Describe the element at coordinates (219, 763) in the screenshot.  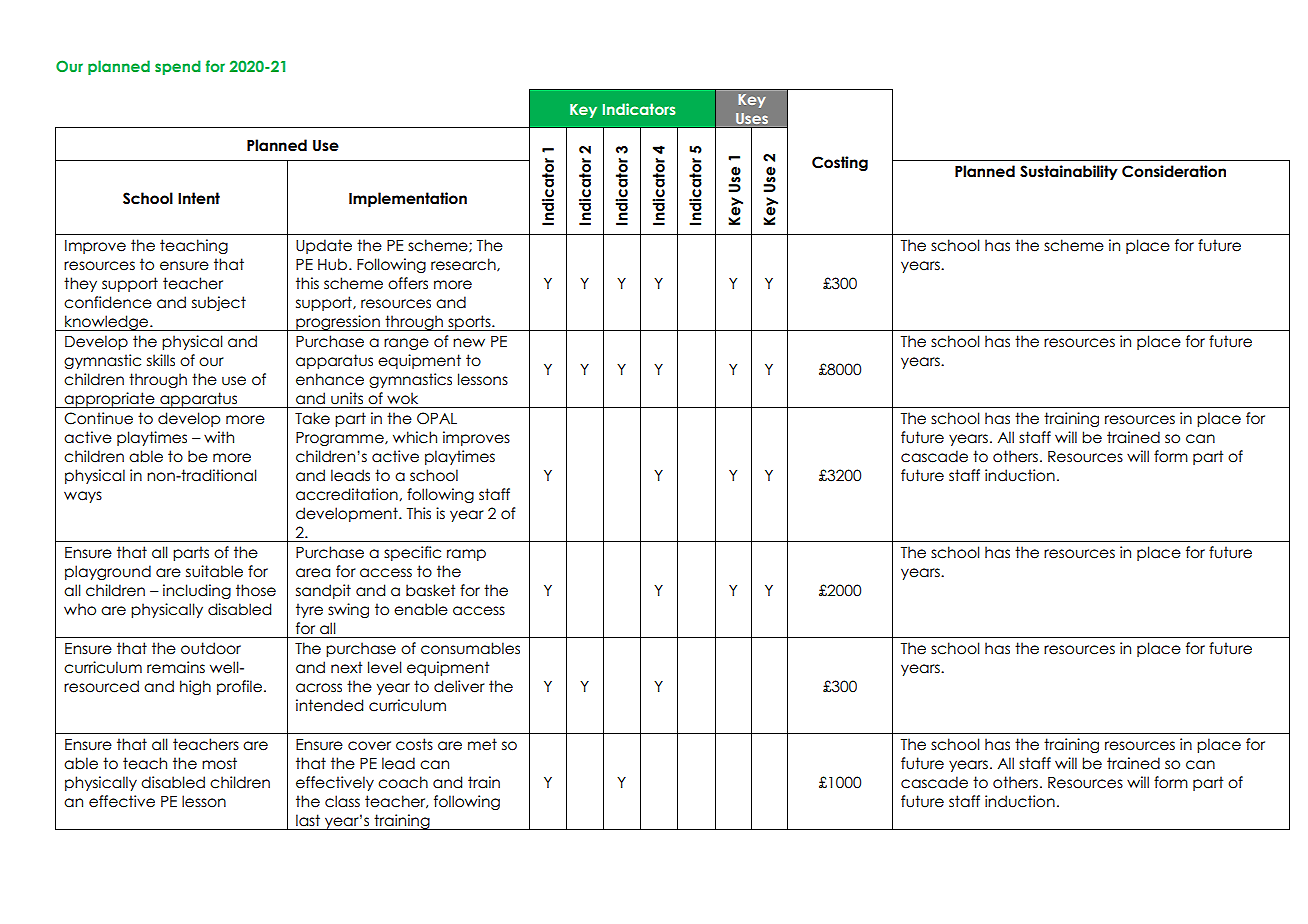
I see `most` at that location.
